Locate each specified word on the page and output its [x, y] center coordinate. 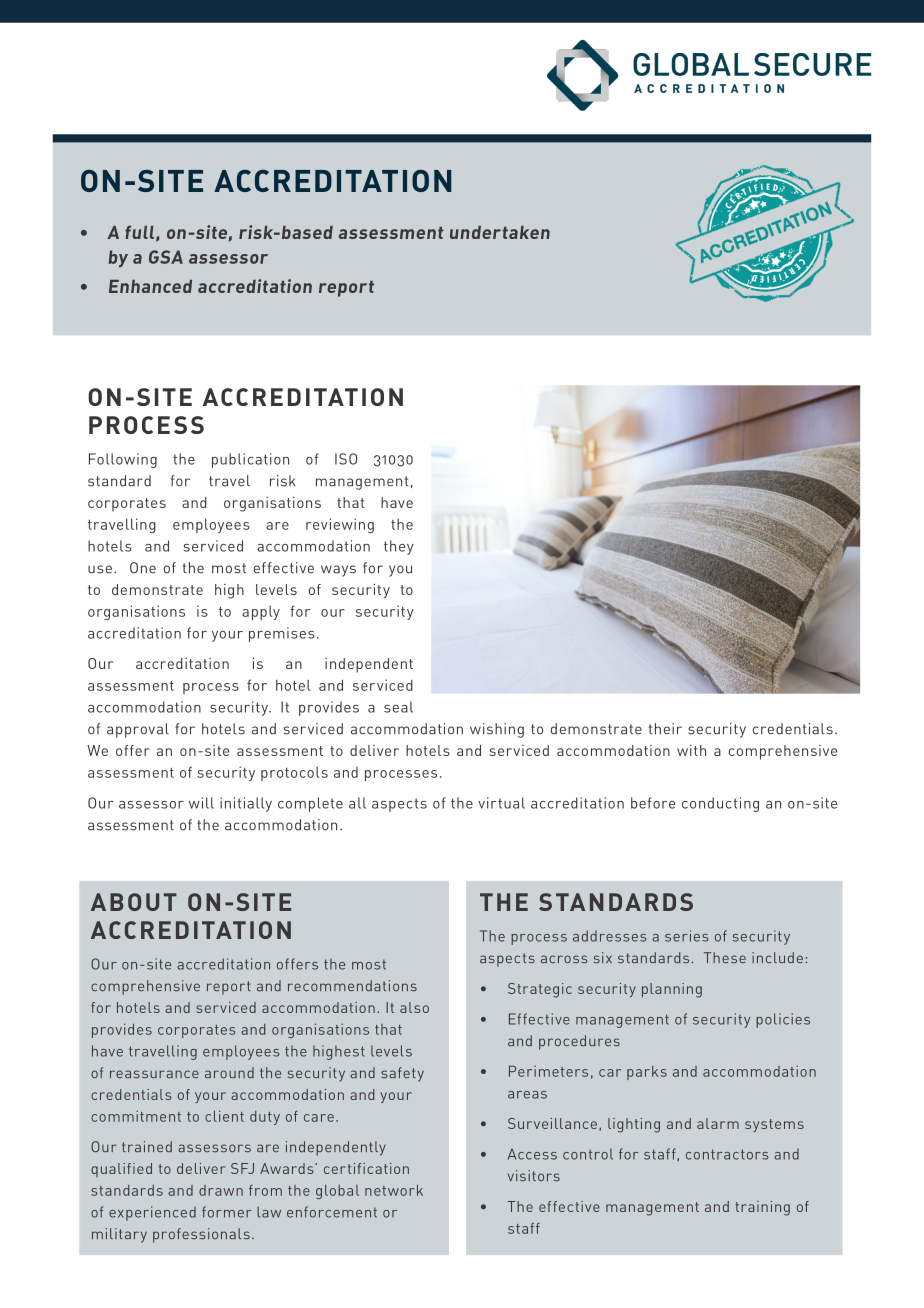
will [201, 803]
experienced [152, 1213]
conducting [720, 804]
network [394, 1190]
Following [123, 460]
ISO [346, 459]
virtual [501, 803]
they [399, 547]
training [762, 1208]
